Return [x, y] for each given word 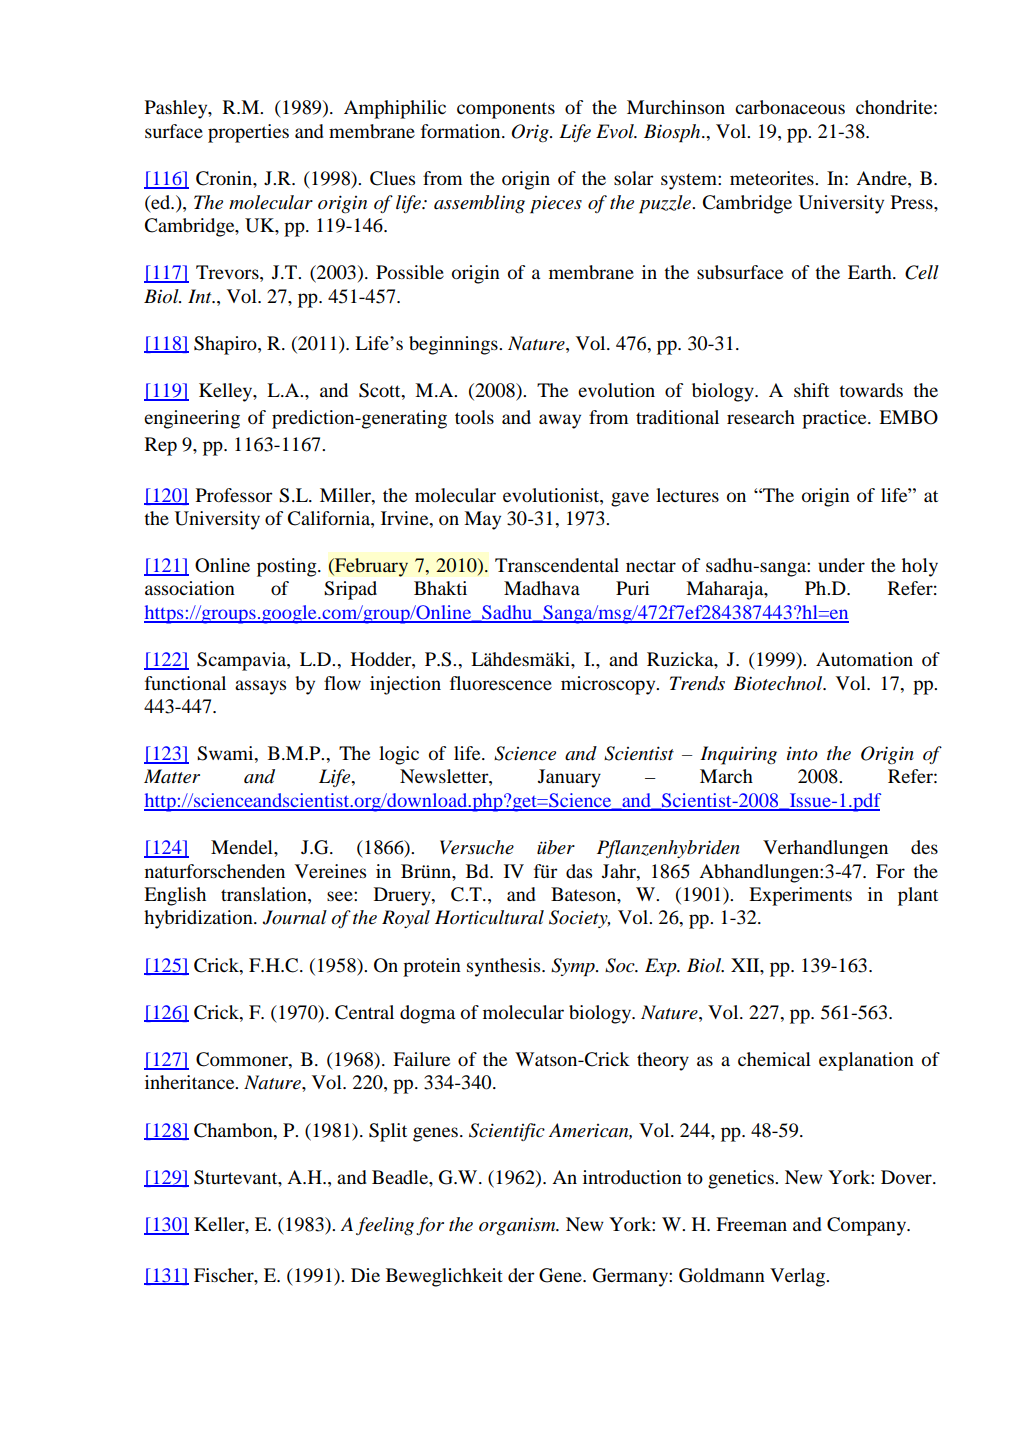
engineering [192, 419]
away [560, 421]
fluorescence [501, 683]
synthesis [505, 967]
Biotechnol [779, 683]
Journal [294, 917]
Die [365, 1275]
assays [260, 687]
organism [518, 1226]
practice [835, 419]
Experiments [800, 896]
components [506, 110]
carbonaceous [790, 107]
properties [248, 133]
